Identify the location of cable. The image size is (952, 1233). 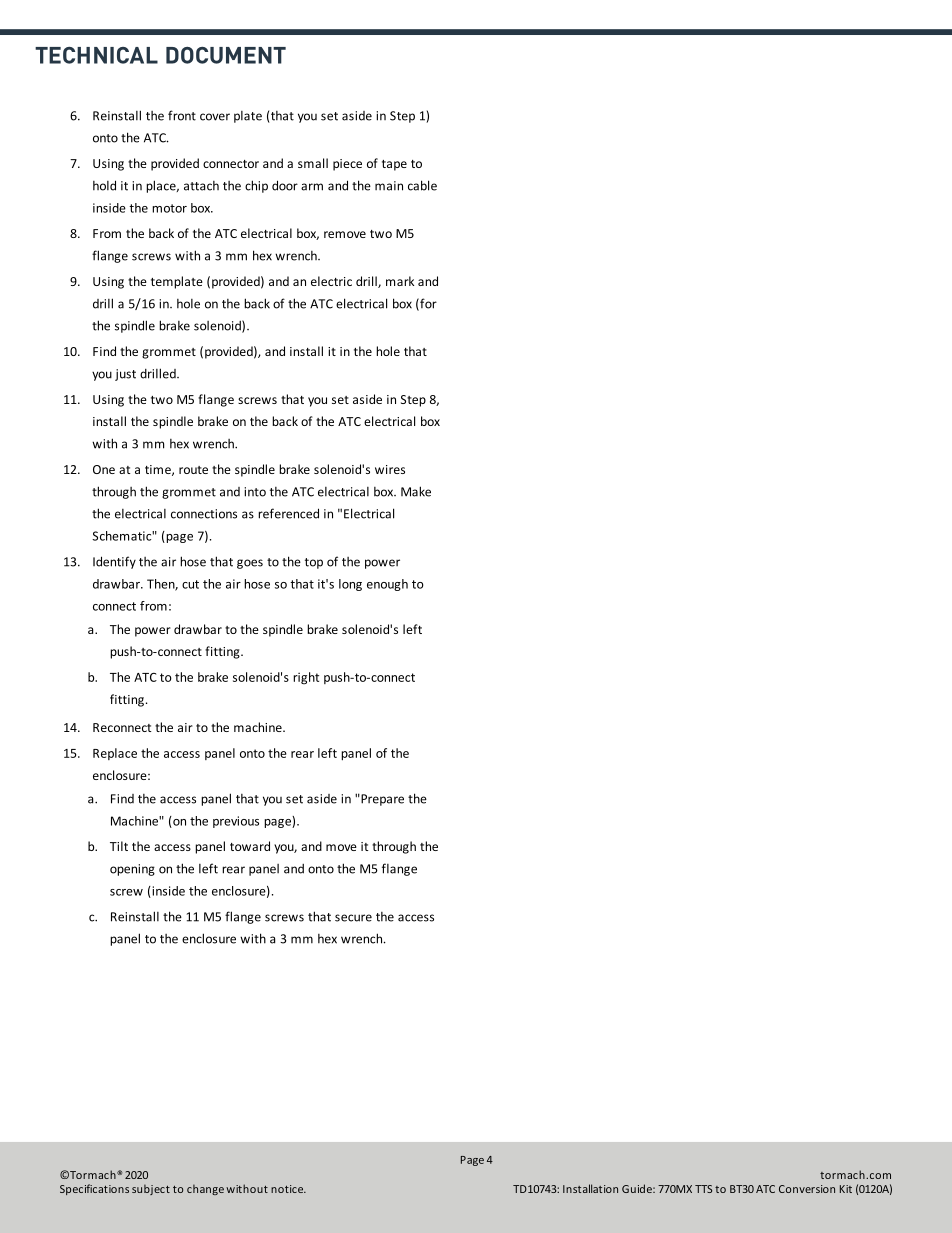
(422, 185).
